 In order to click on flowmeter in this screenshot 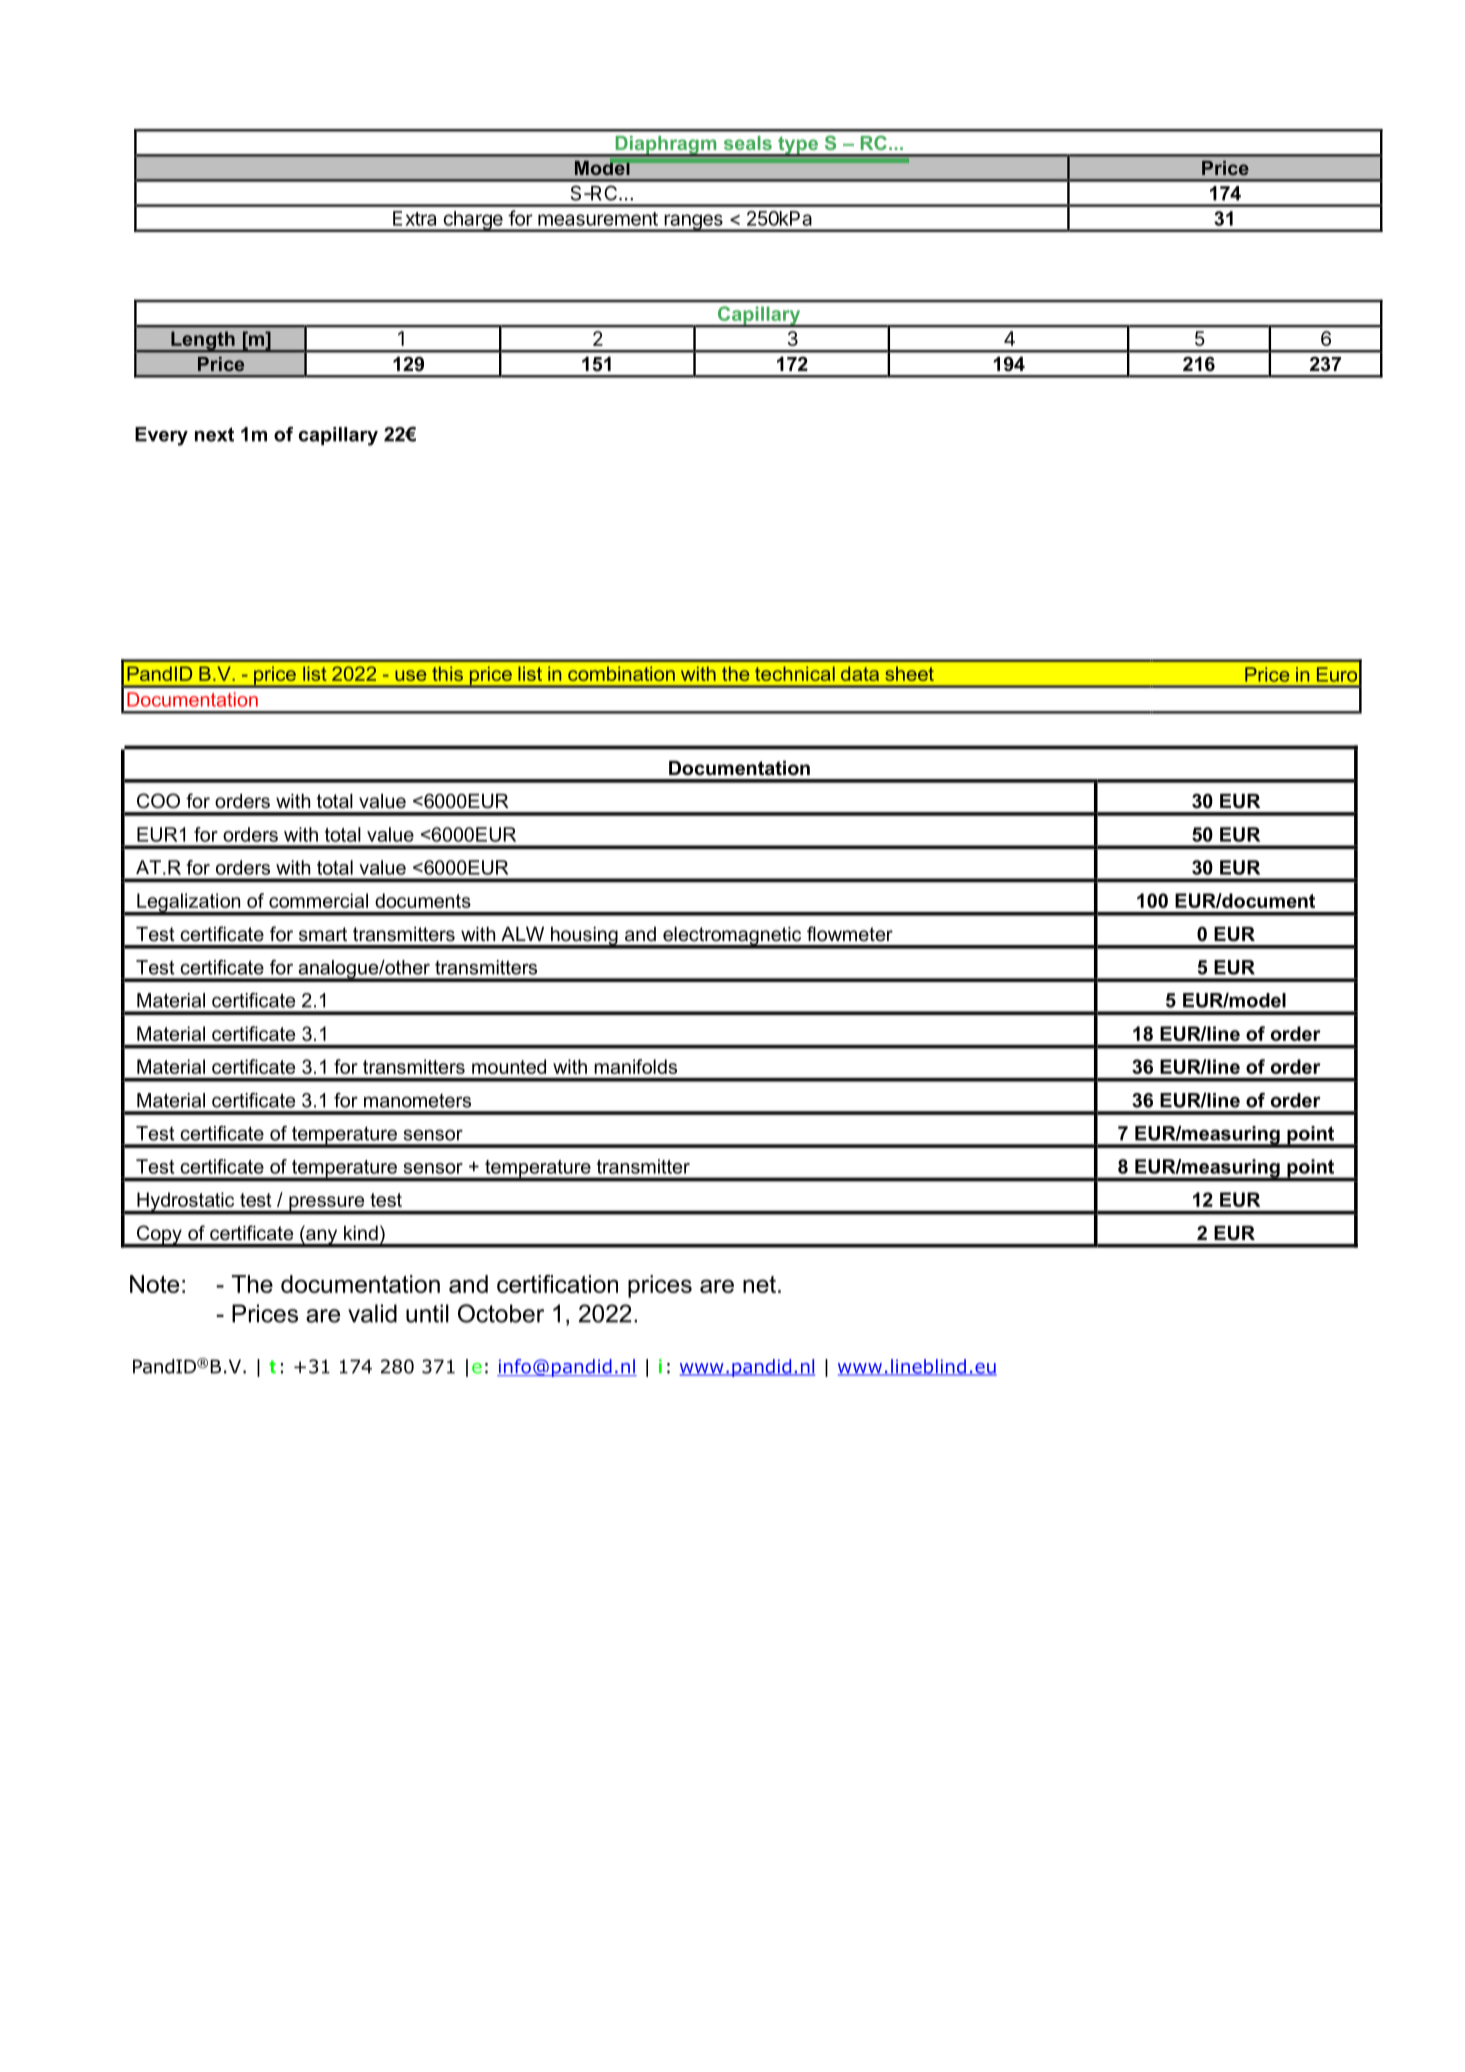, I will do `click(850, 934)`.
